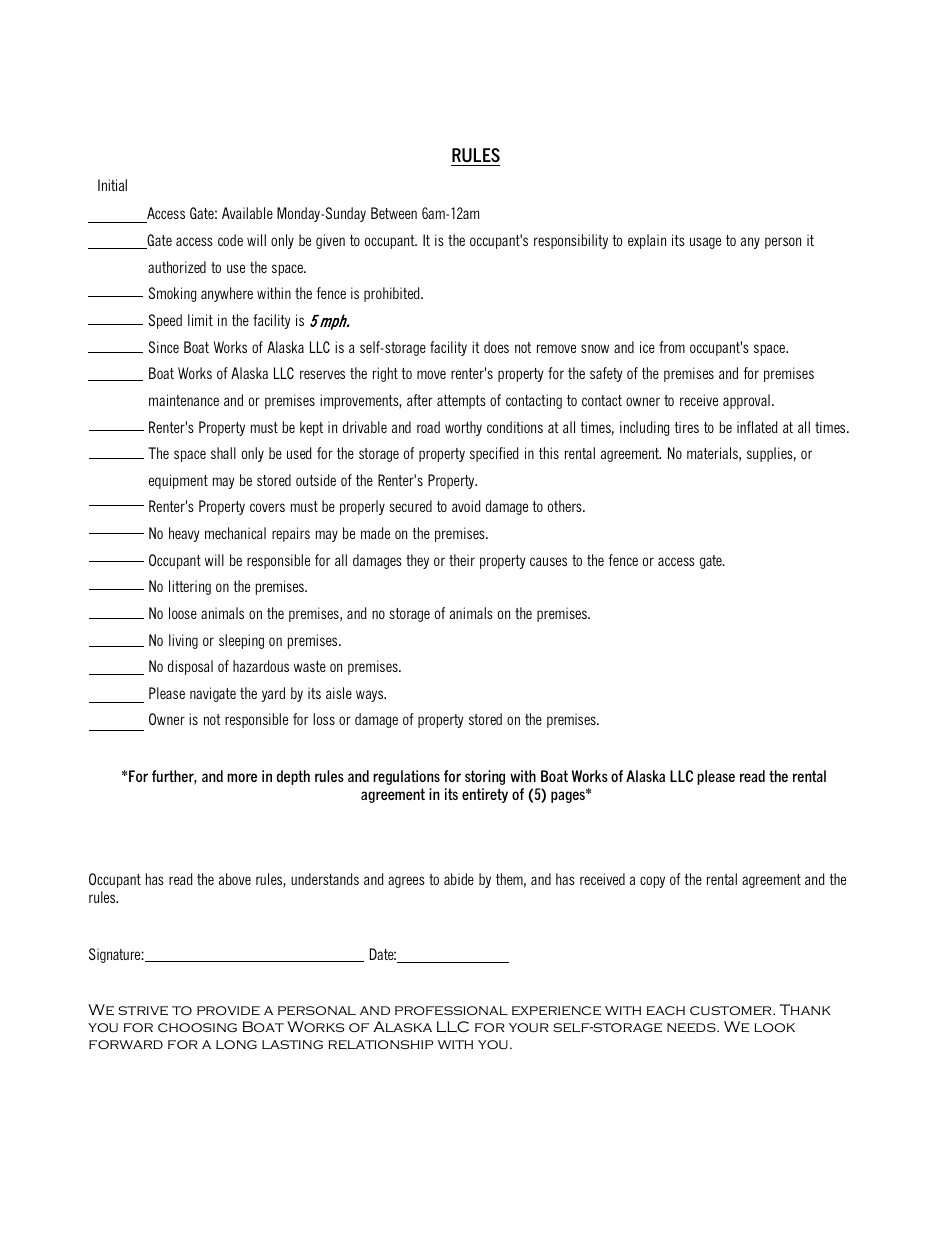 This screenshot has height=1233, width=952. Describe the element at coordinates (394, 213) in the screenshot. I see `Between` at that location.
